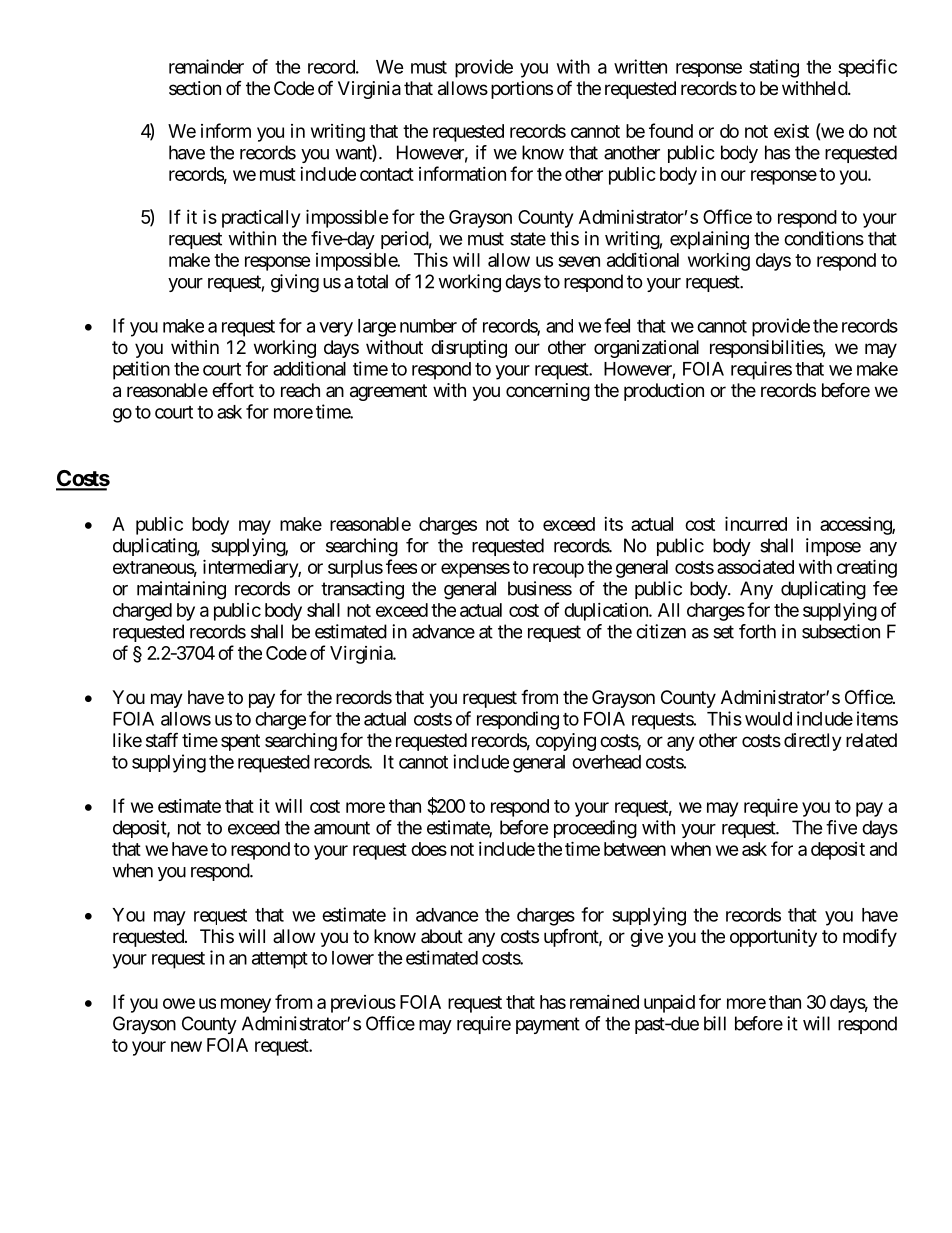  I want to click on duplication, so click(607, 612).
